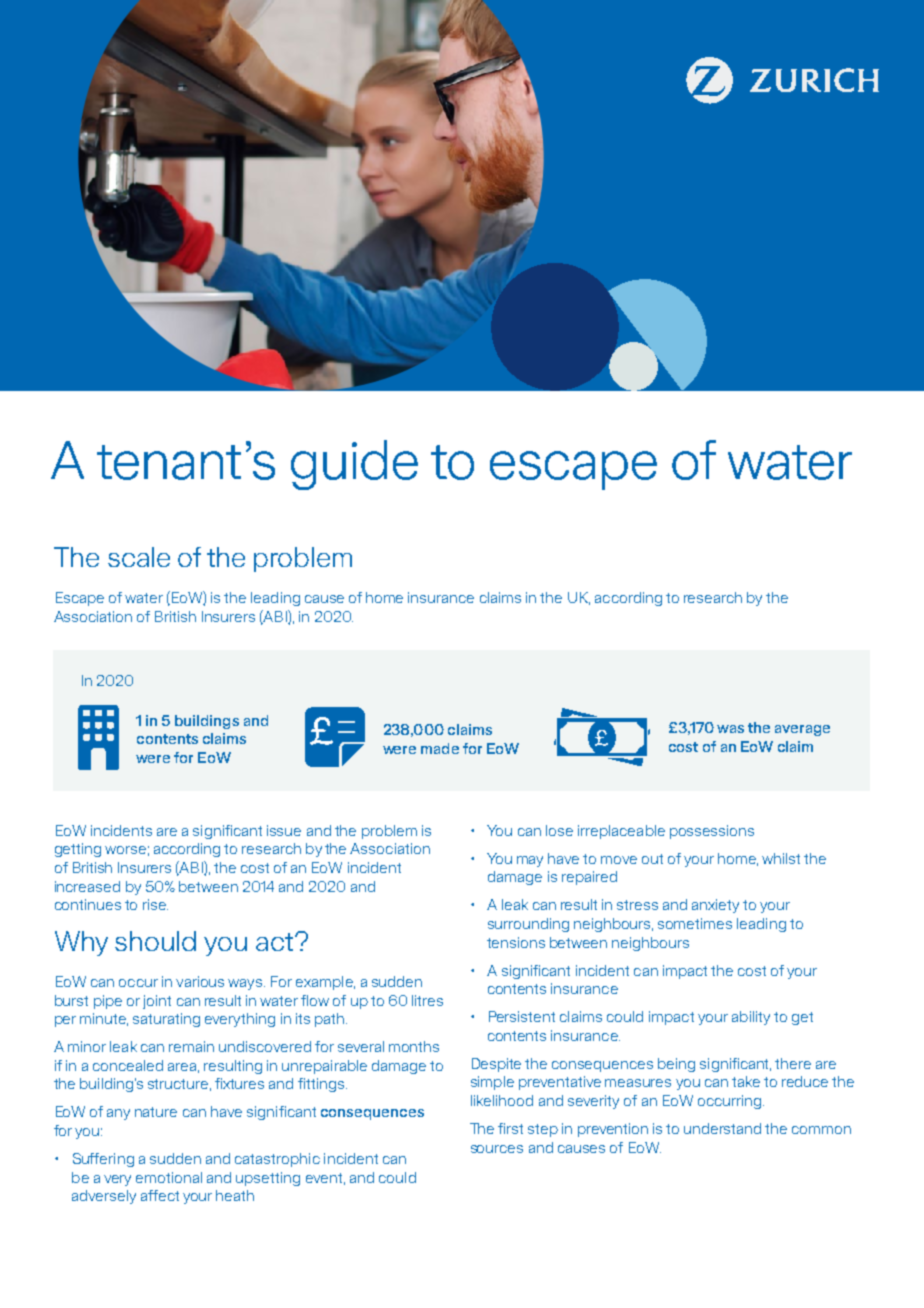  I want to click on lose, so click(559, 830).
